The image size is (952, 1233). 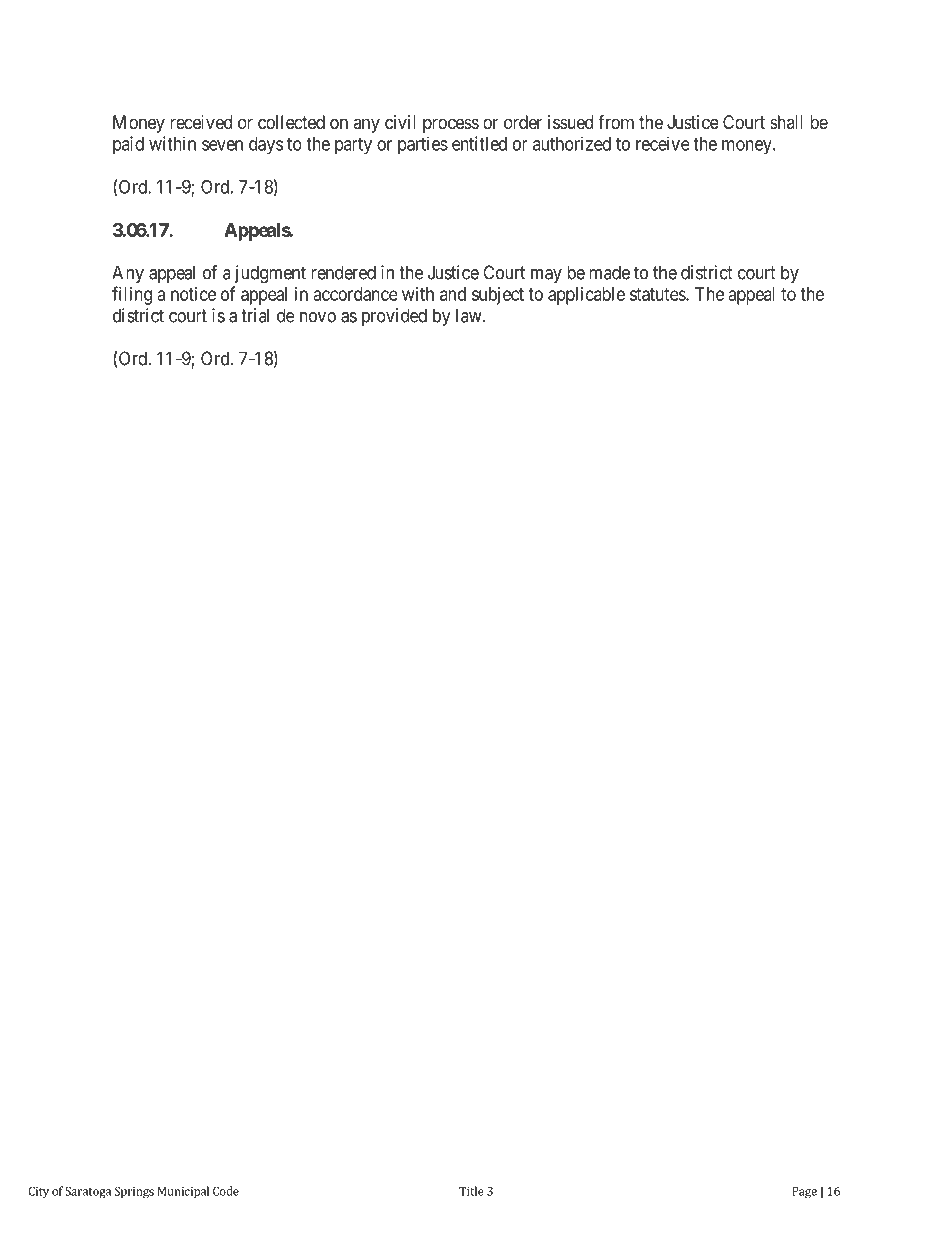 I want to click on trial, so click(x=255, y=315).
